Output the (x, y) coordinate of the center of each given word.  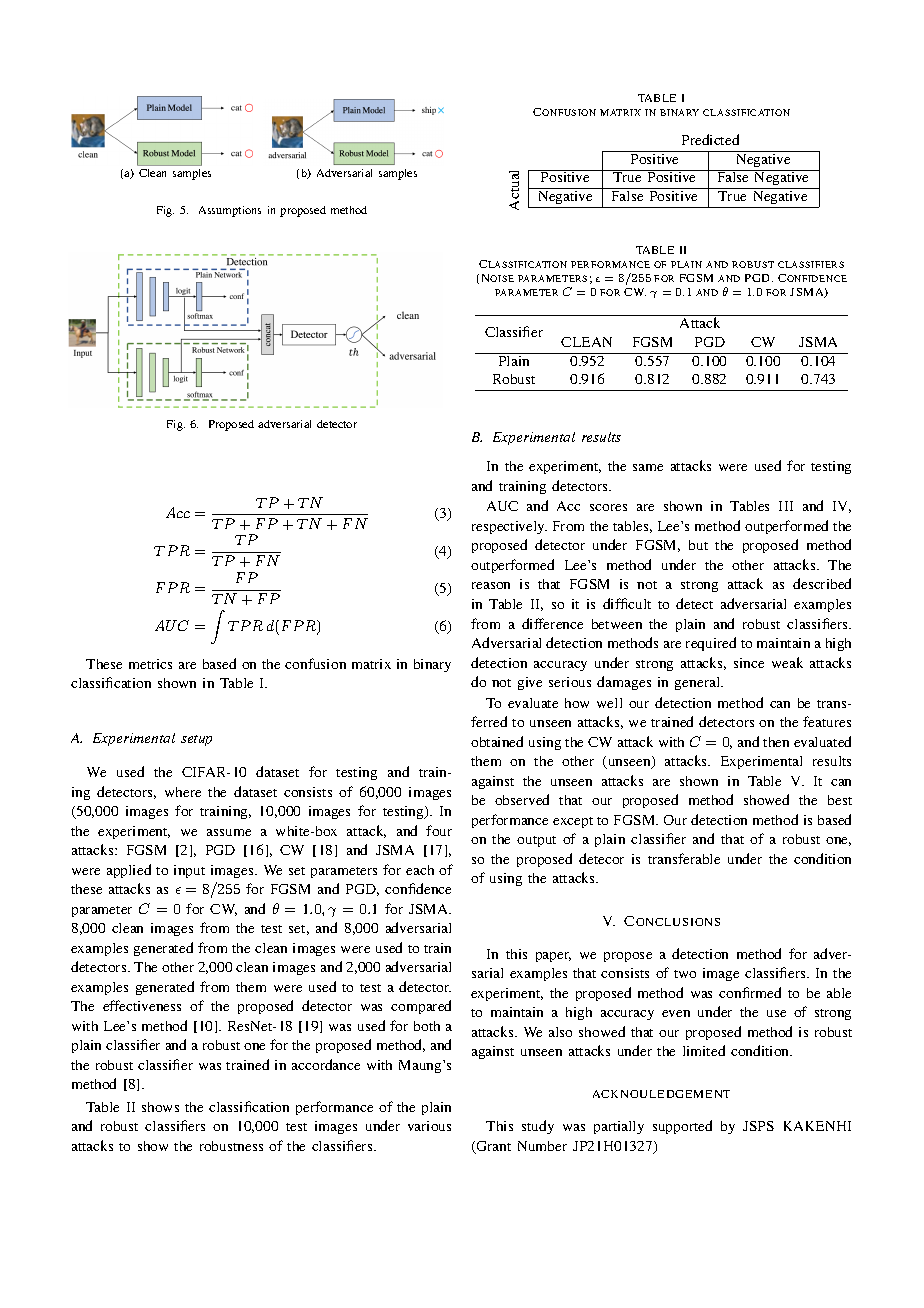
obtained (497, 741)
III (786, 506)
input (189, 871)
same (648, 467)
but (698, 545)
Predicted (710, 139)
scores (608, 507)
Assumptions (230, 211)
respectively (509, 527)
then (776, 742)
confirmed (750, 992)
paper (553, 957)
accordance (326, 1064)
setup (196, 740)
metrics (150, 664)
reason (491, 585)
